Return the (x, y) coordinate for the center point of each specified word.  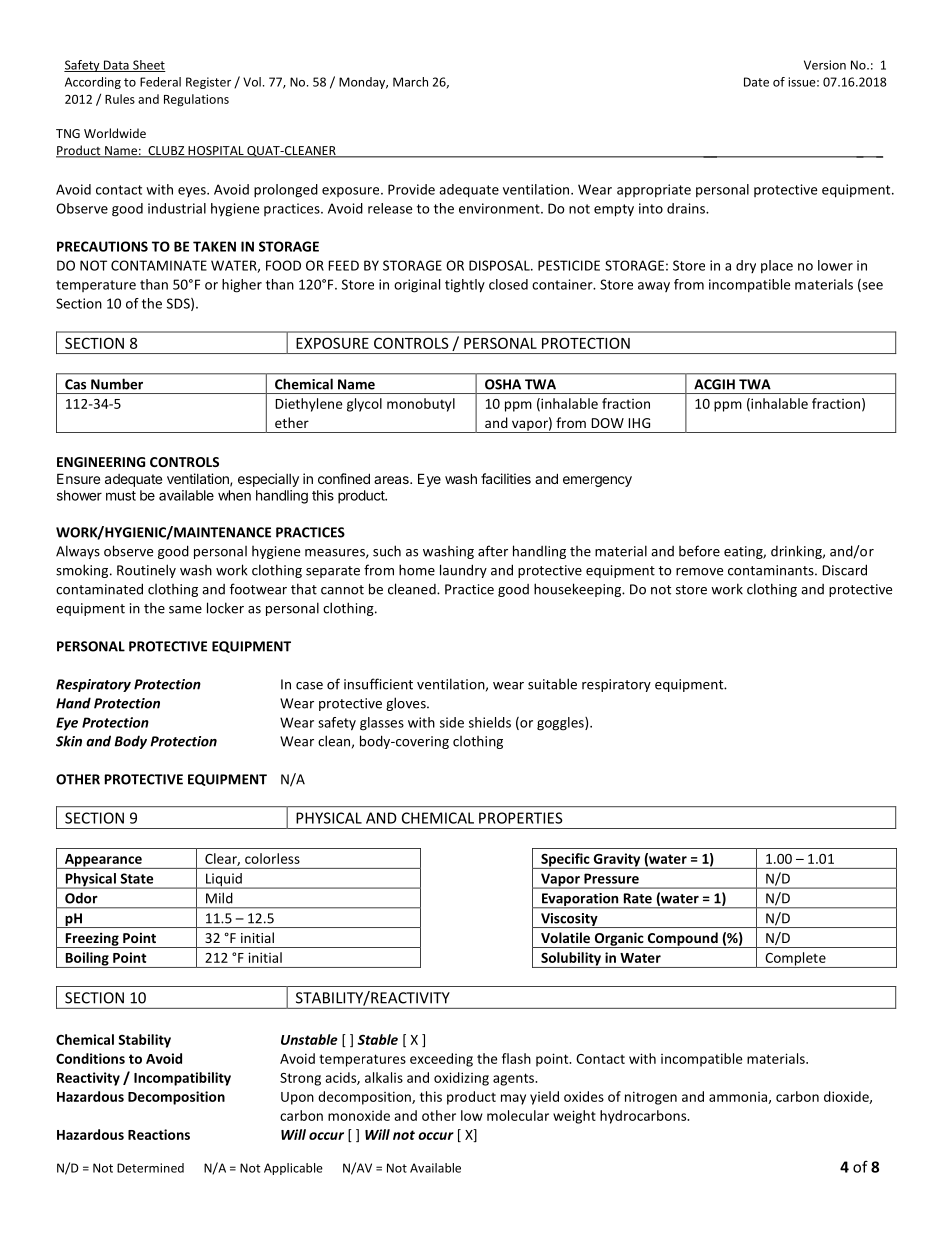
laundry (463, 571)
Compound (682, 940)
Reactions (159, 1134)
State (136, 878)
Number (117, 384)
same (185, 610)
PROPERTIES (521, 818)
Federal (160, 82)
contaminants (772, 570)
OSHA (503, 384)
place (777, 266)
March (410, 82)
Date (756, 82)
